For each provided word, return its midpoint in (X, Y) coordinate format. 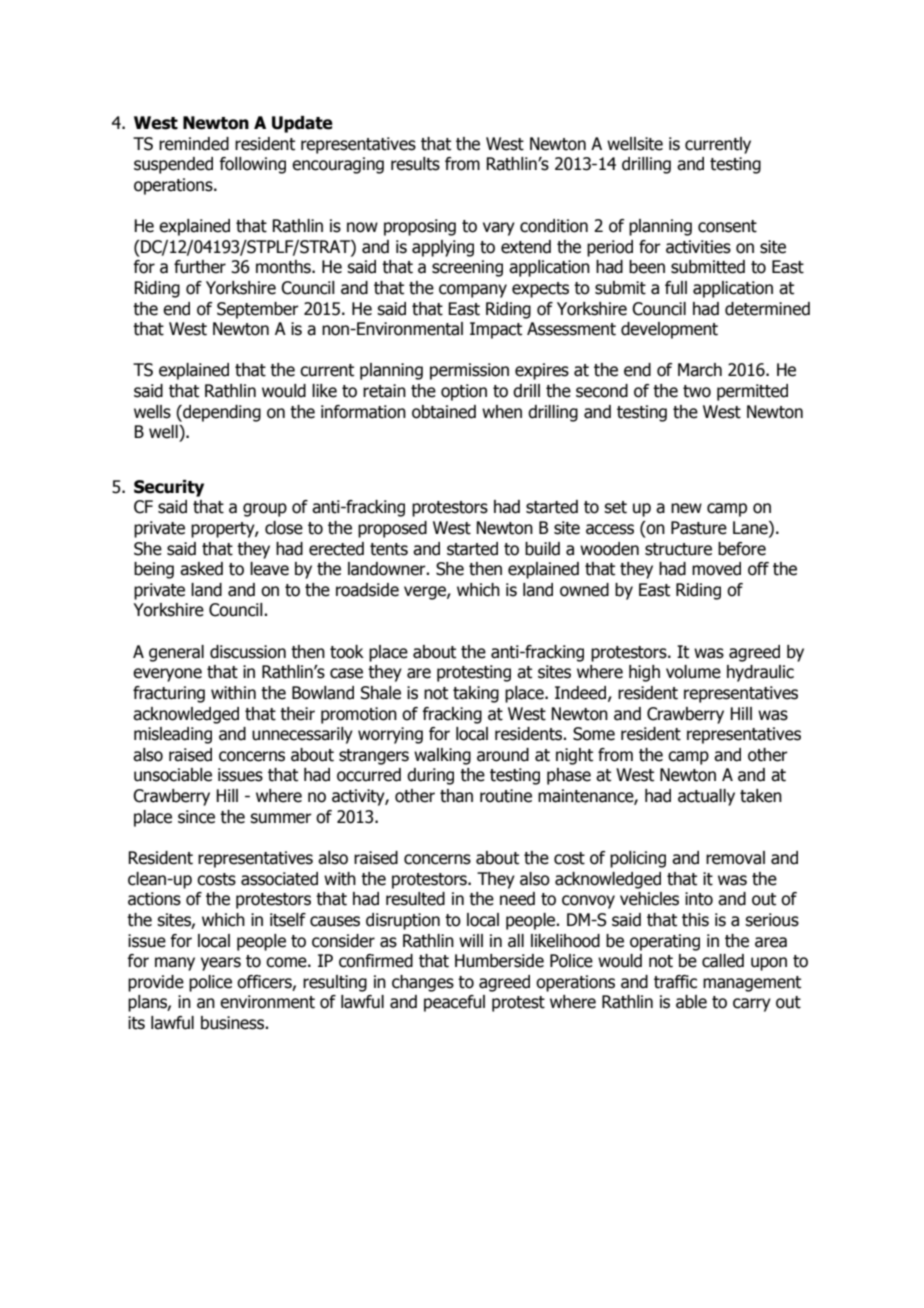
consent (727, 226)
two (697, 391)
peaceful (454, 1003)
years (221, 964)
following (252, 165)
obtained (444, 412)
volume (693, 672)
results (415, 164)
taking (476, 694)
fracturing (169, 694)
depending (221, 413)
